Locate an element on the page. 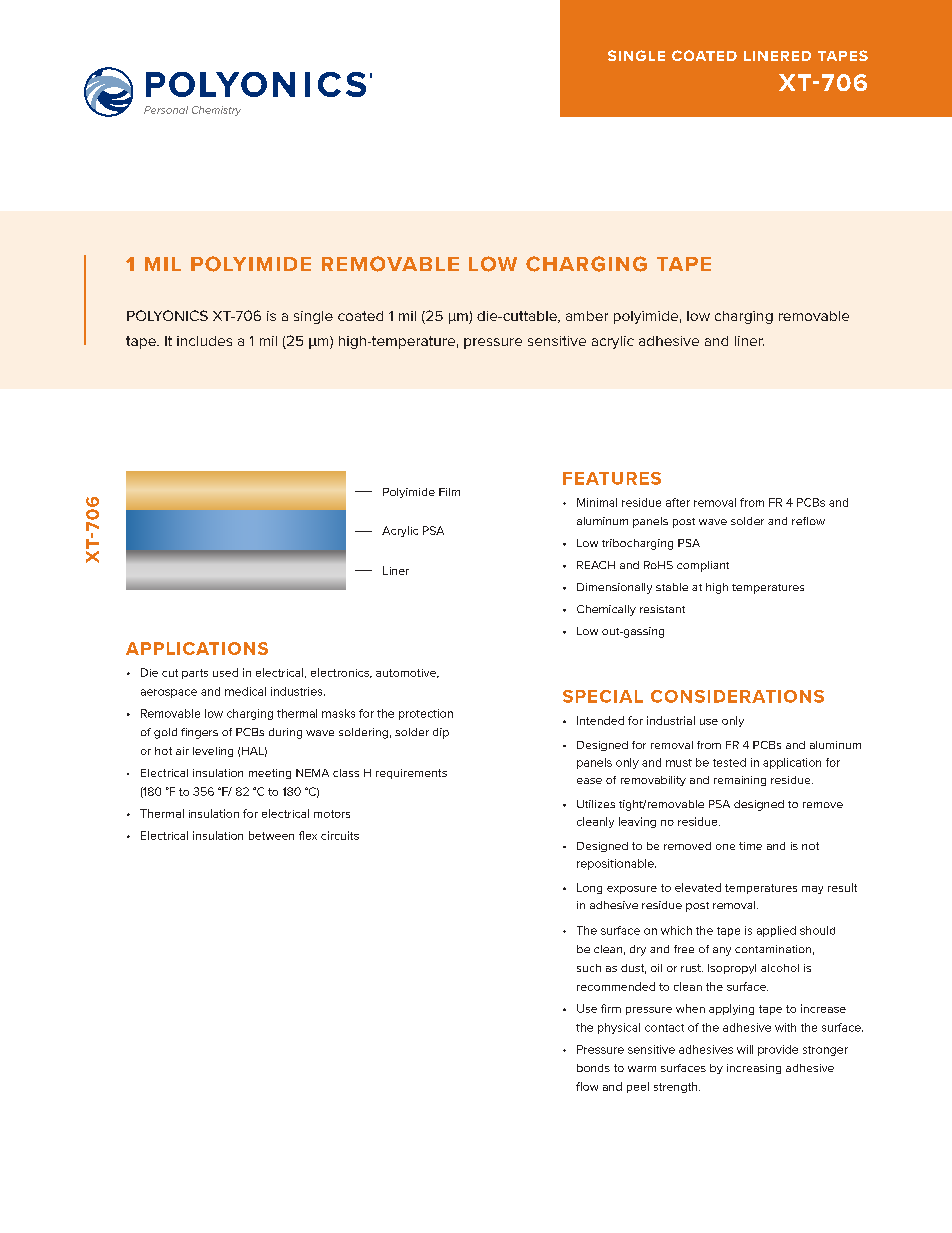  FEATURES is located at coordinates (612, 478).
